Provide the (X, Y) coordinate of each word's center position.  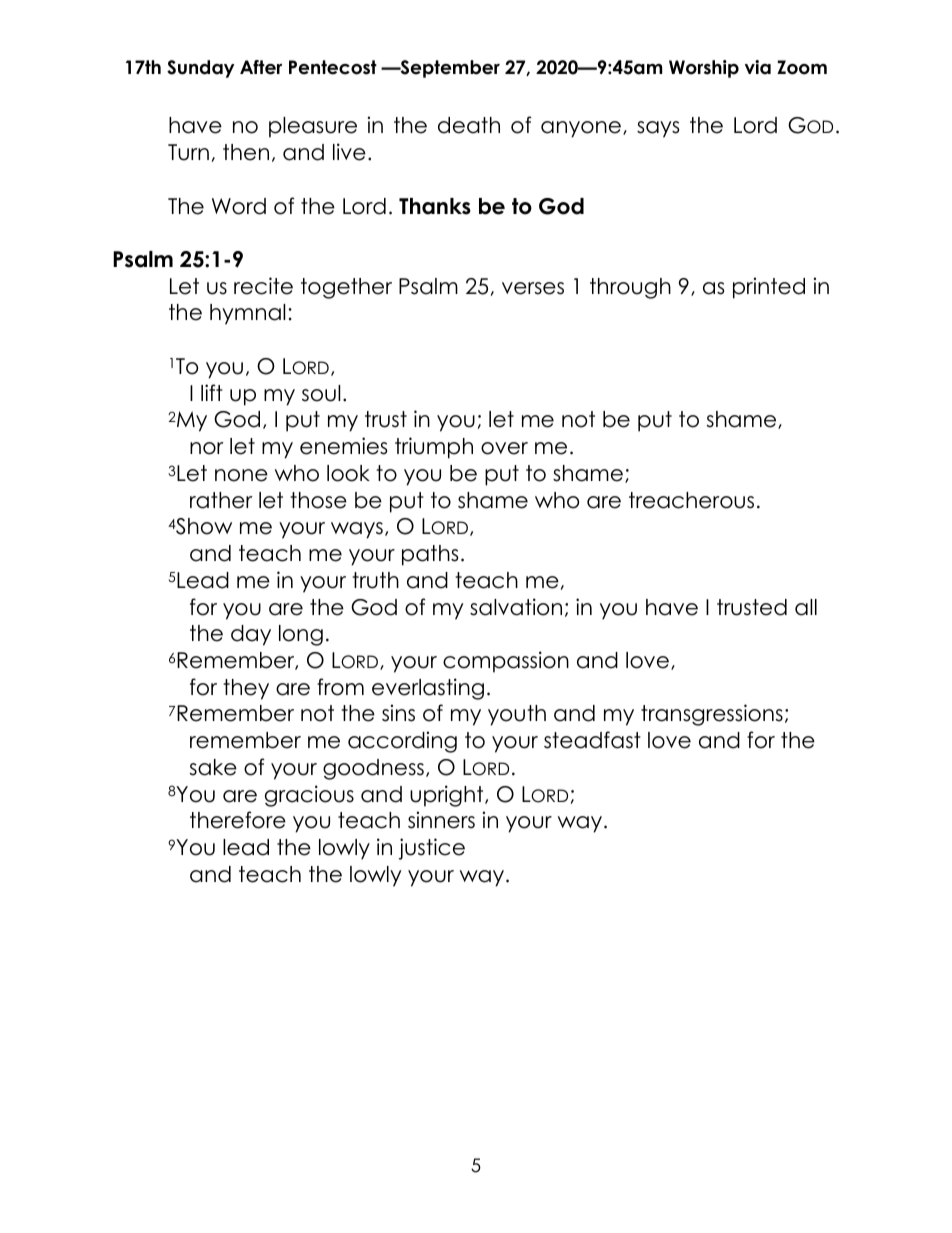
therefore (238, 820)
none (241, 475)
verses (533, 288)
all (806, 607)
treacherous (691, 500)
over (504, 448)
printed (769, 288)
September (449, 69)
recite (263, 286)
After (261, 67)
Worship (704, 69)
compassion (506, 662)
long (301, 635)
